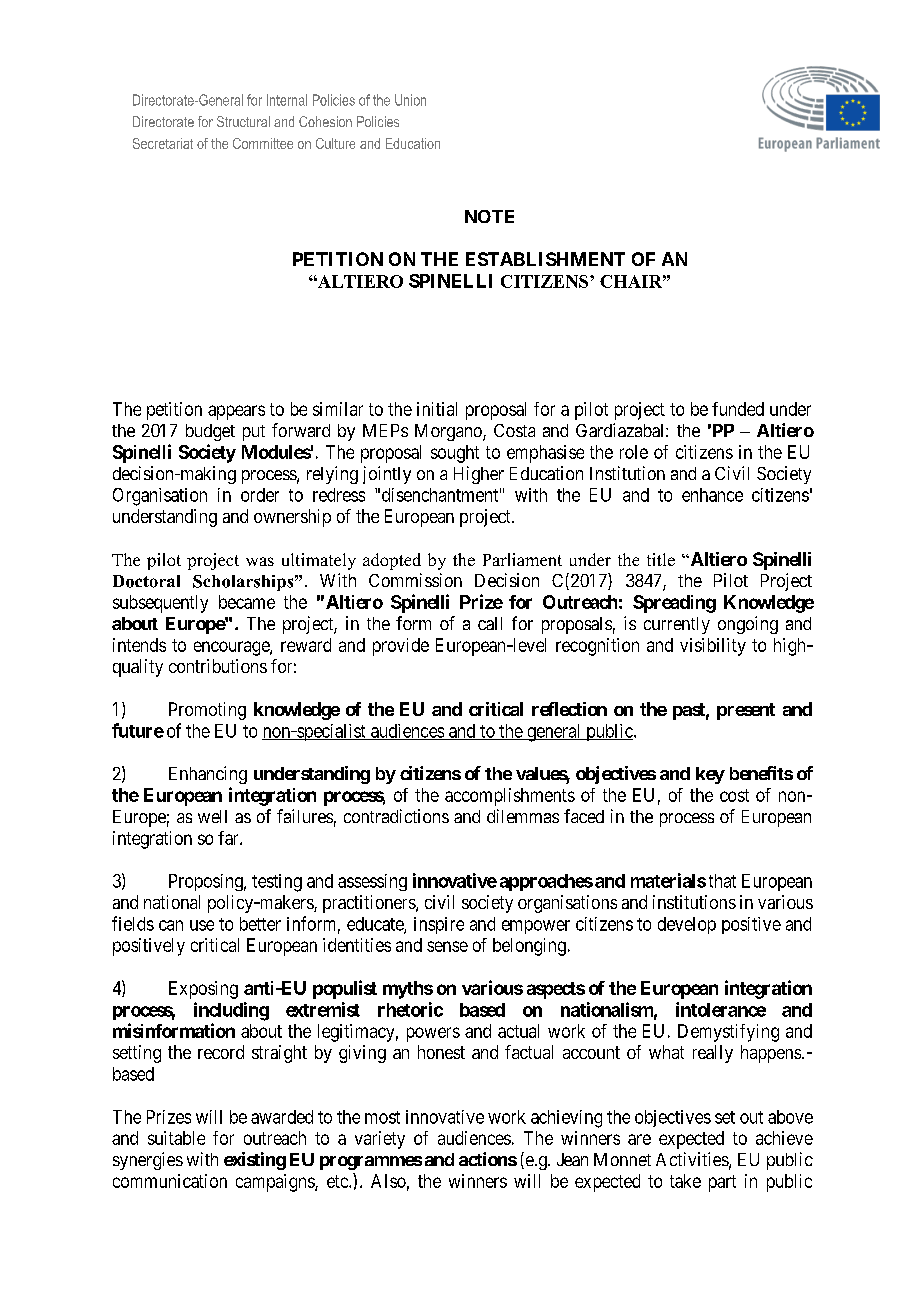 The image size is (924, 1308). Describe the element at coordinates (236, 412) in the screenshot. I see `appears` at that location.
